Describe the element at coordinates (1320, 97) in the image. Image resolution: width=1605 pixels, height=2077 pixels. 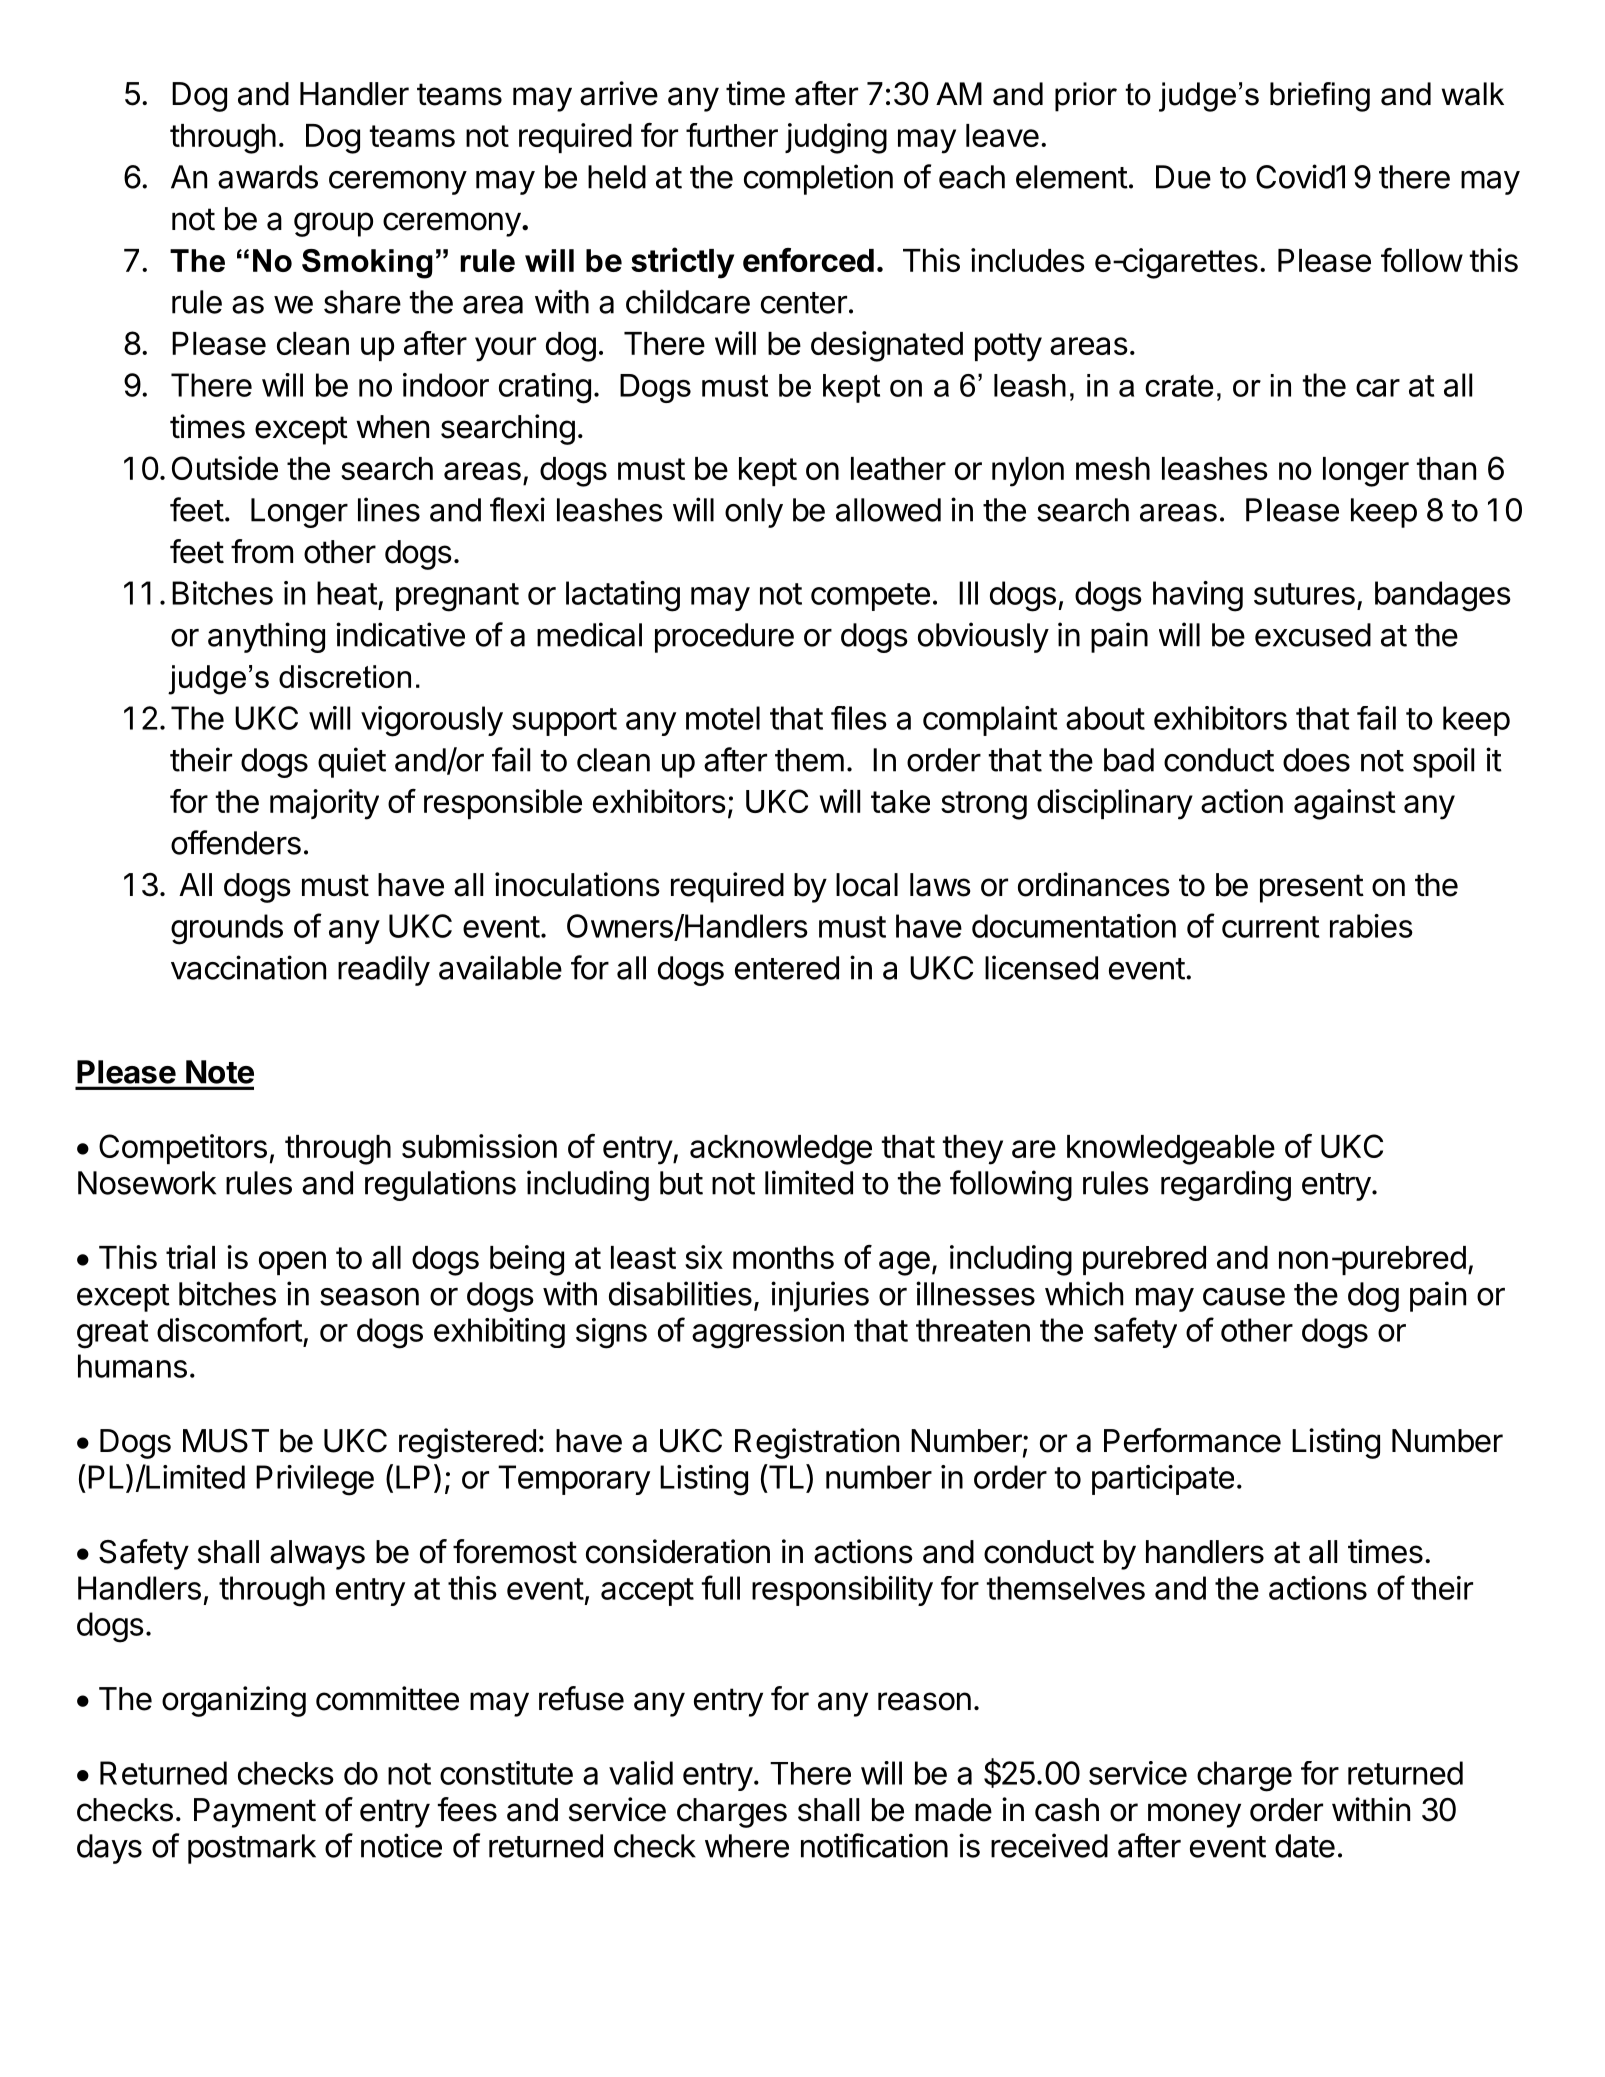
I see `briefing` at that location.
